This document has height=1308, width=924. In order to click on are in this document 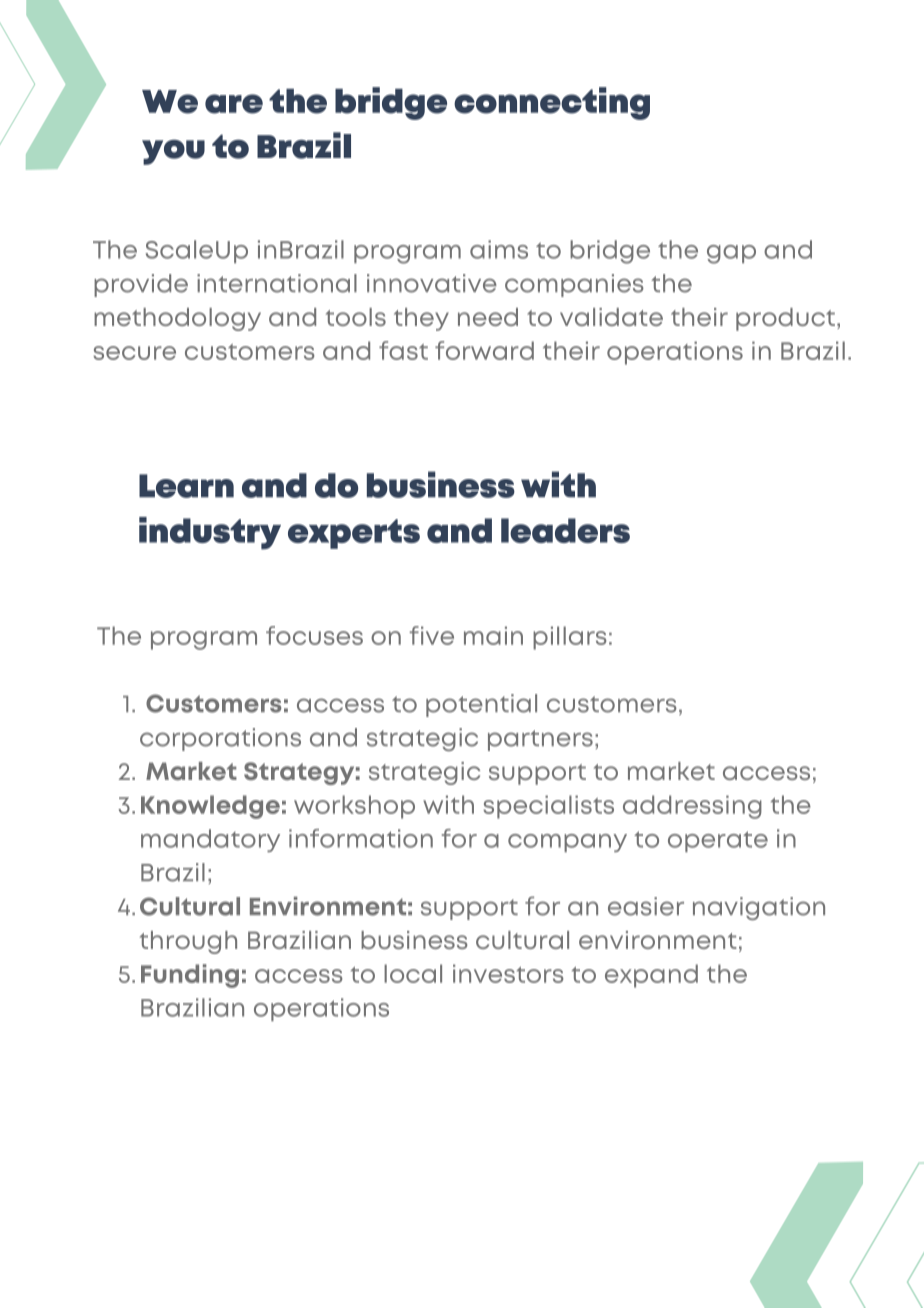, I will do `click(234, 104)`.
